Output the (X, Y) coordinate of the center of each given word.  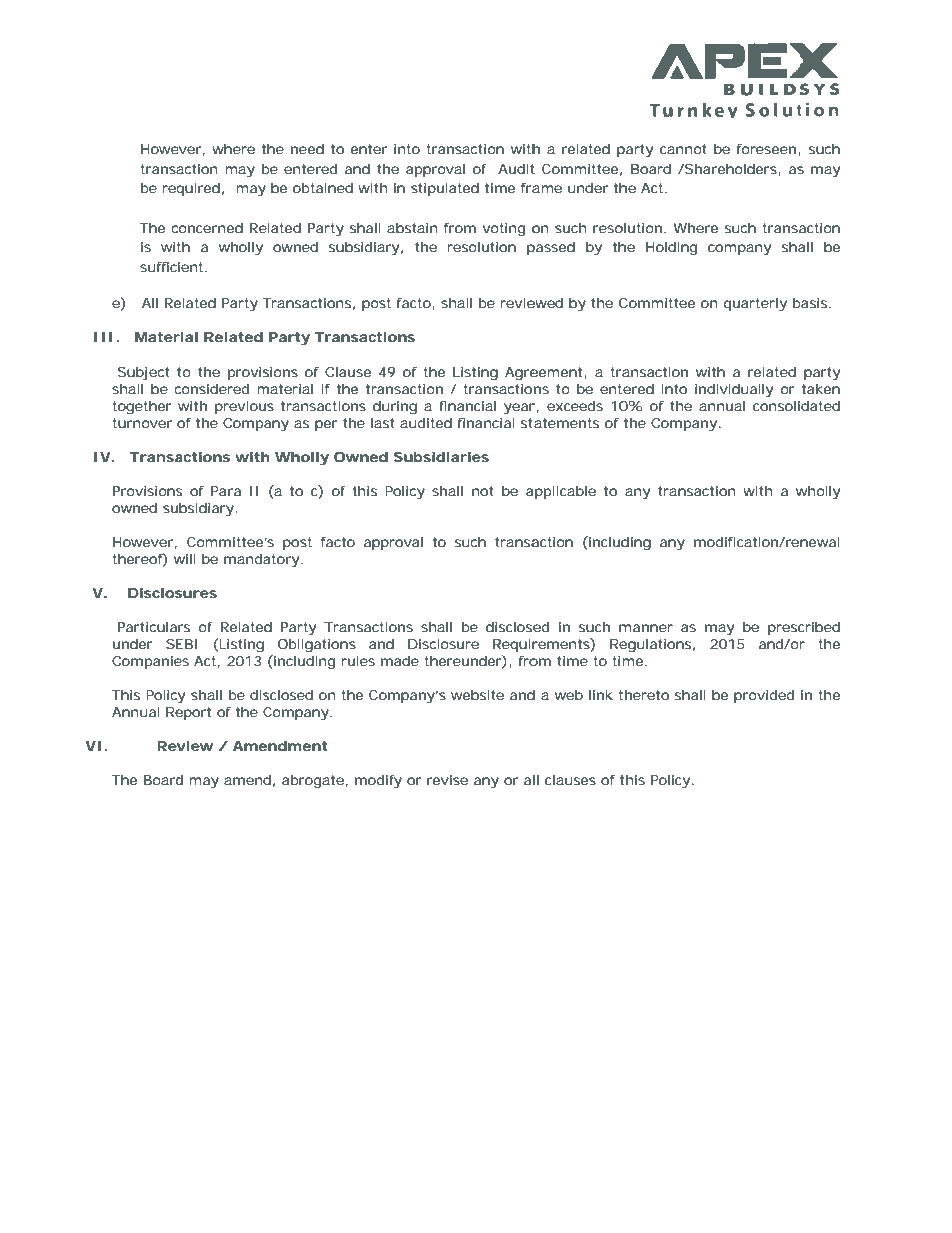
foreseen (766, 149)
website (477, 695)
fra (530, 188)
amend (247, 780)
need (307, 149)
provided (764, 696)
